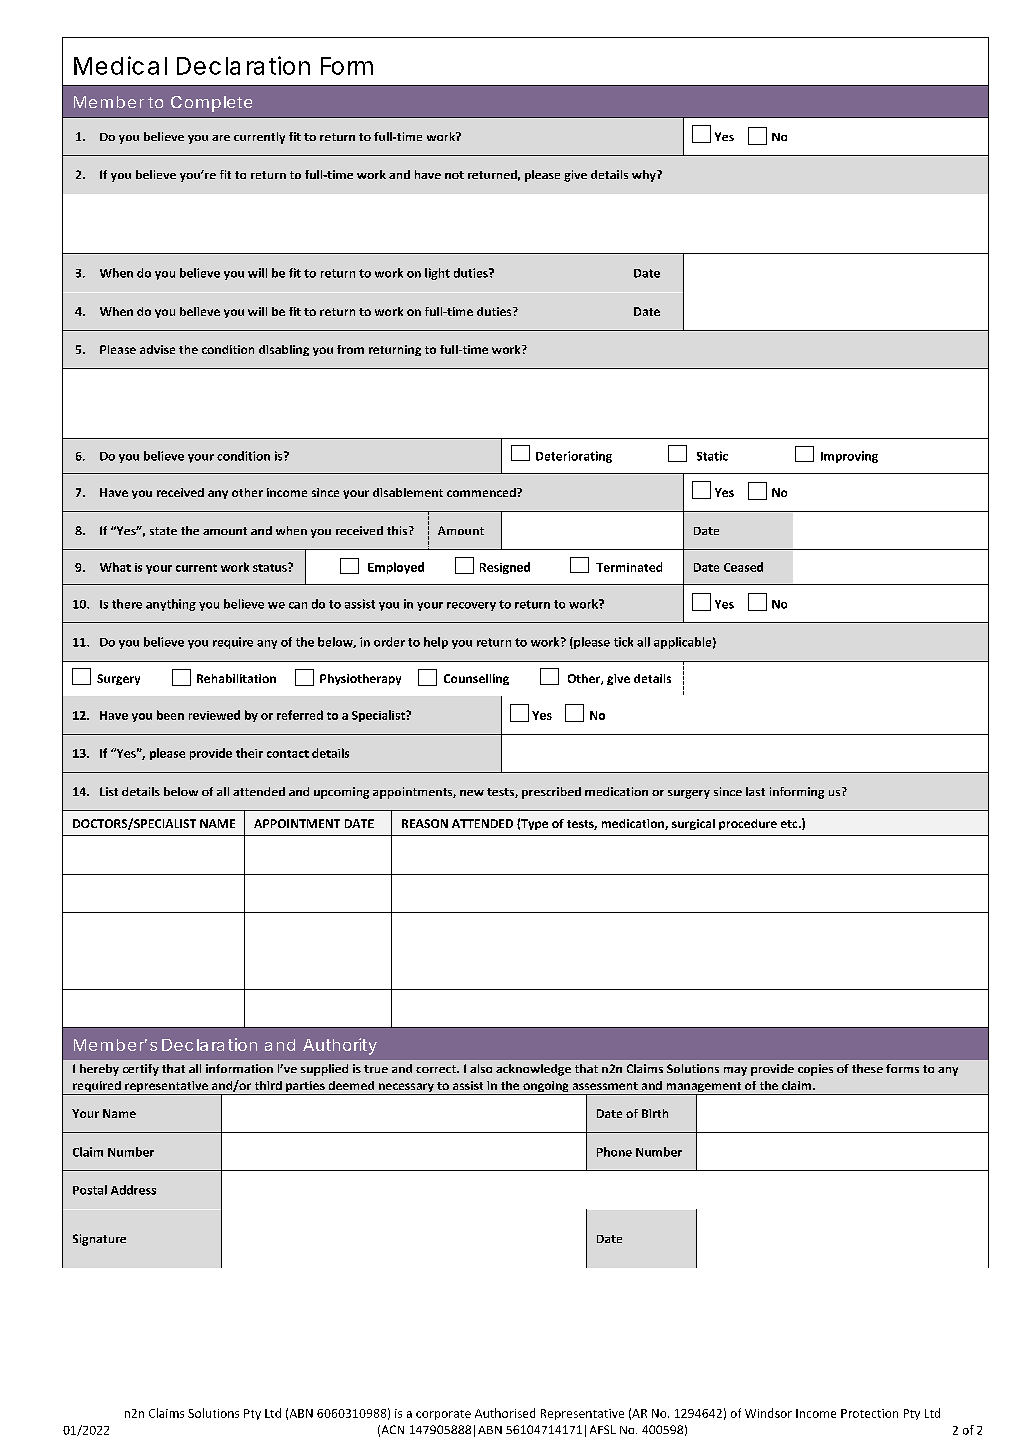 The width and height of the screenshot is (1023, 1446). Describe the element at coordinates (482, 492) in the screenshot. I see `commenced` at that location.
